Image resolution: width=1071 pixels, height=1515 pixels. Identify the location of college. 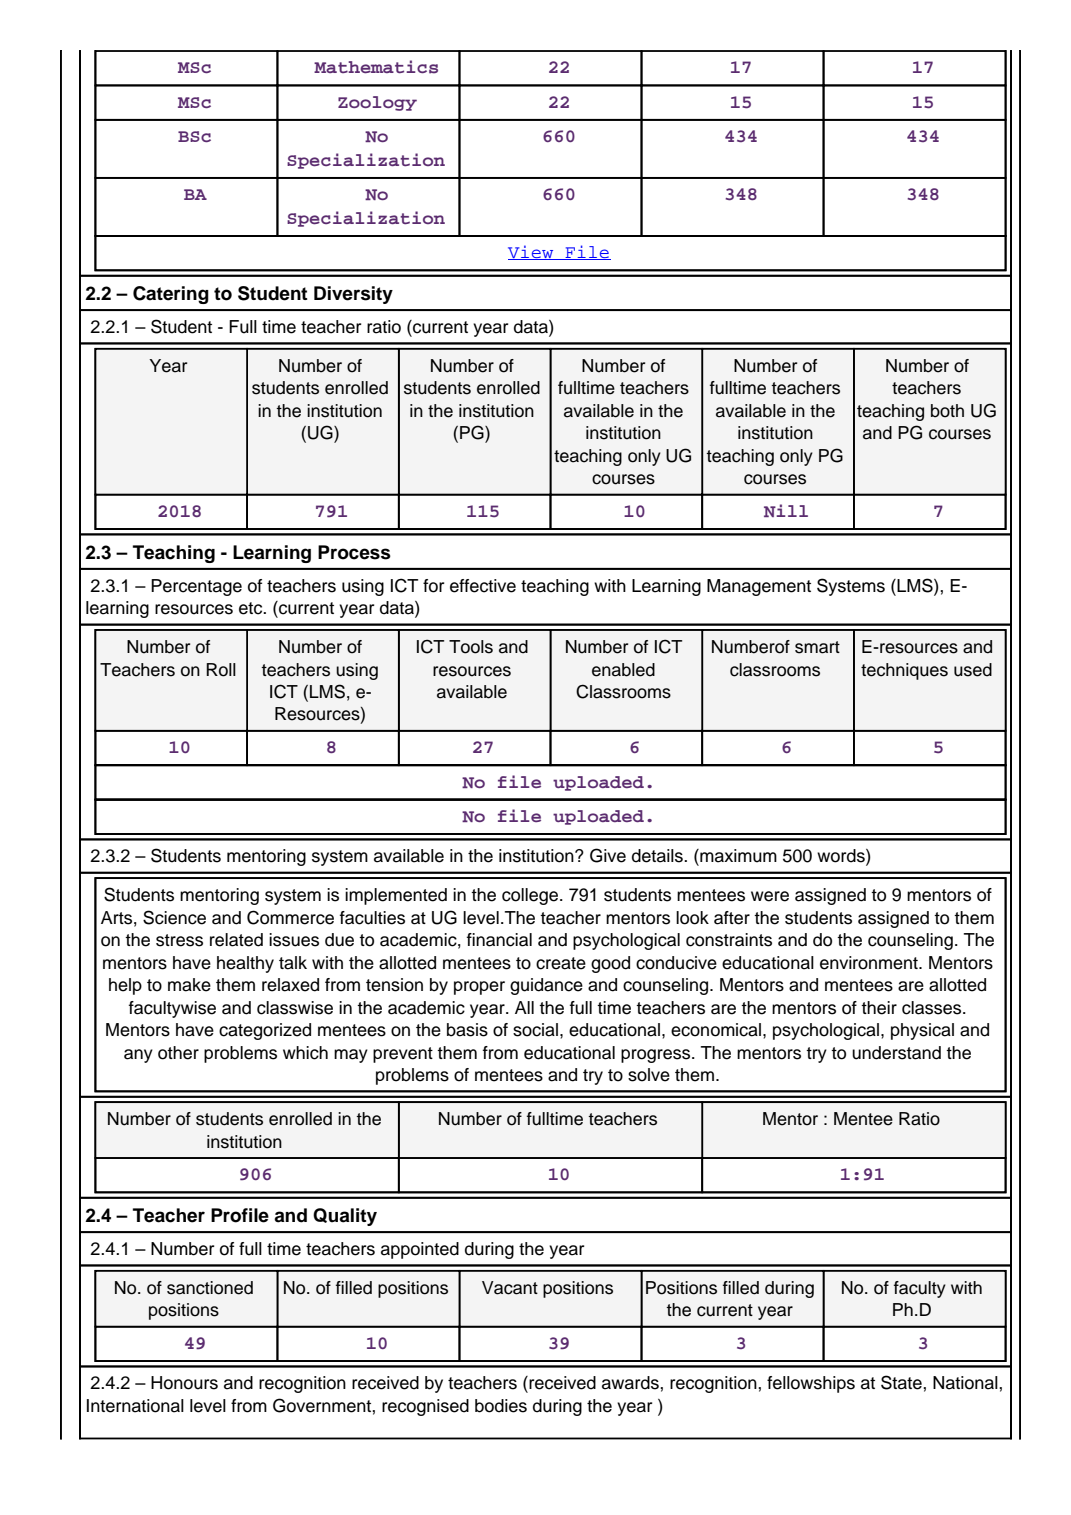
(531, 896).
